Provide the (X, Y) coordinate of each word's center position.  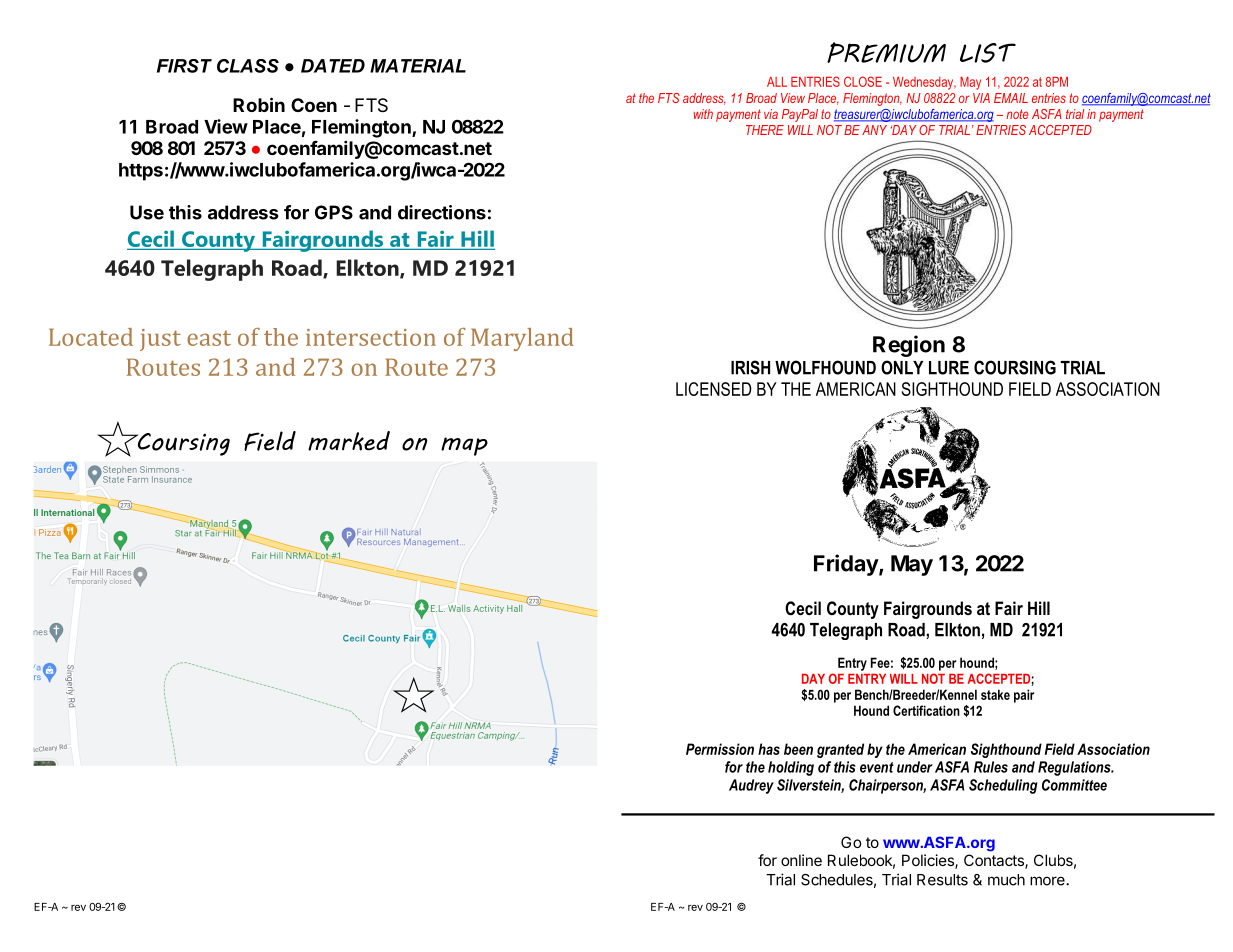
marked (349, 441)
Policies (929, 861)
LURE (949, 368)
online (801, 860)
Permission (720, 749)
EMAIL (1011, 98)
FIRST (184, 66)
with (703, 114)
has (769, 749)
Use (147, 212)
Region (909, 346)
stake (995, 694)
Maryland (522, 339)
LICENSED (713, 389)
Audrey (751, 786)
